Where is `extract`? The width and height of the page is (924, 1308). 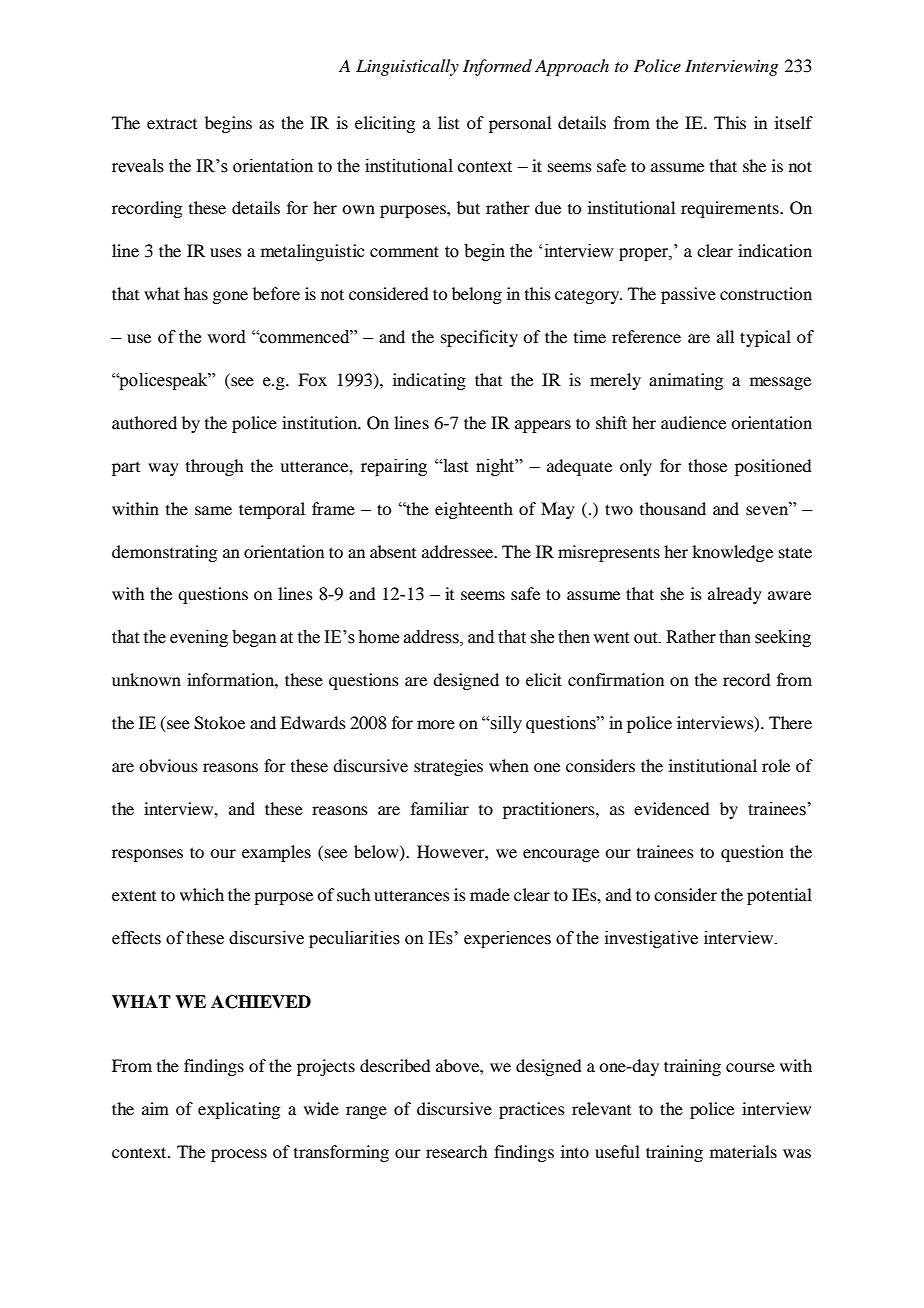 extract is located at coordinates (172, 123).
